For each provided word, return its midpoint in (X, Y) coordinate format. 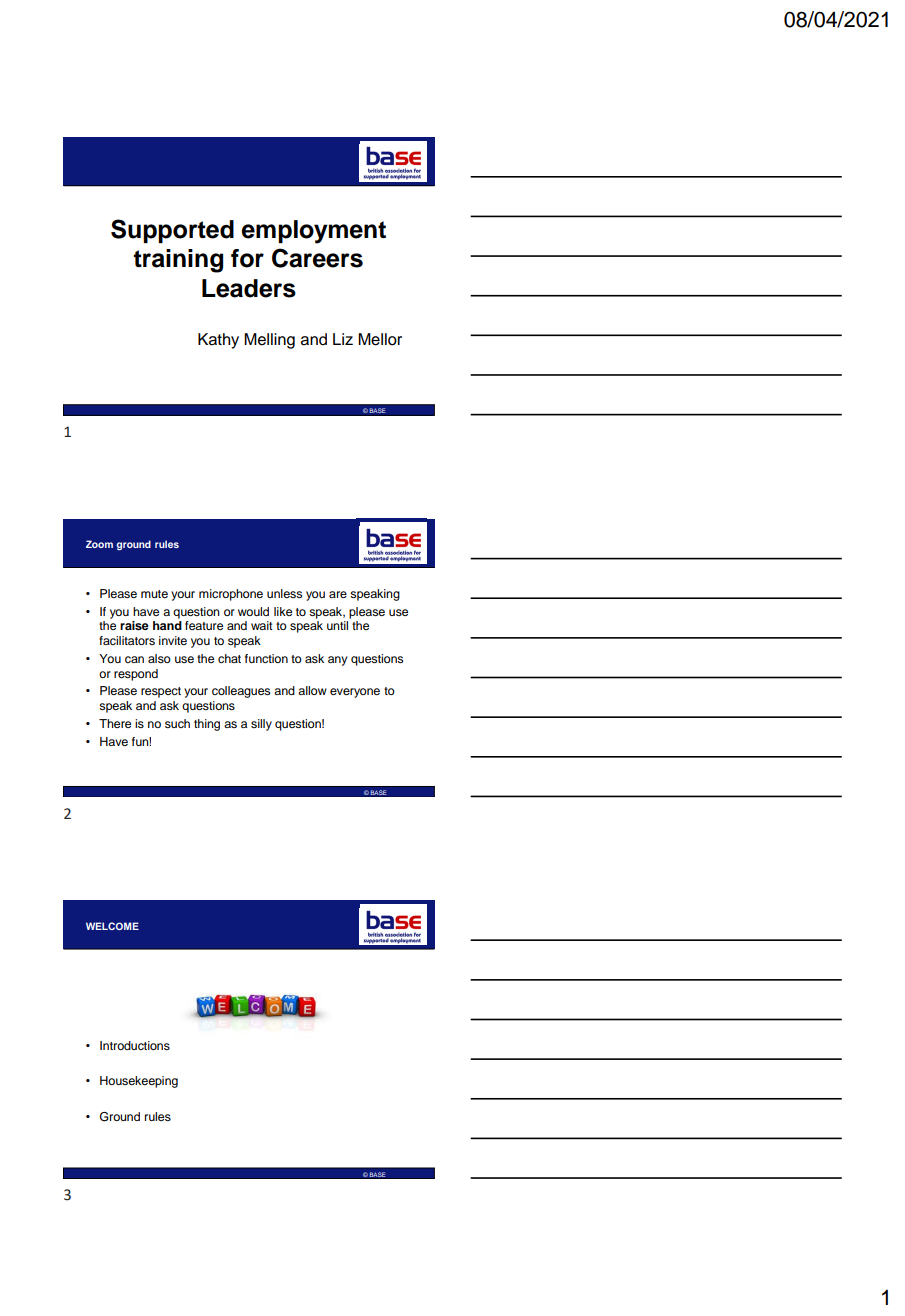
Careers (317, 258)
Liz (343, 339)
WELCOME (112, 926)
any (337, 661)
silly (261, 725)
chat (229, 658)
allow (312, 690)
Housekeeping (139, 1082)
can (134, 659)
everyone (355, 693)
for (247, 258)
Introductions (135, 1045)
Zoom (99, 544)
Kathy (218, 341)
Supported (172, 231)
